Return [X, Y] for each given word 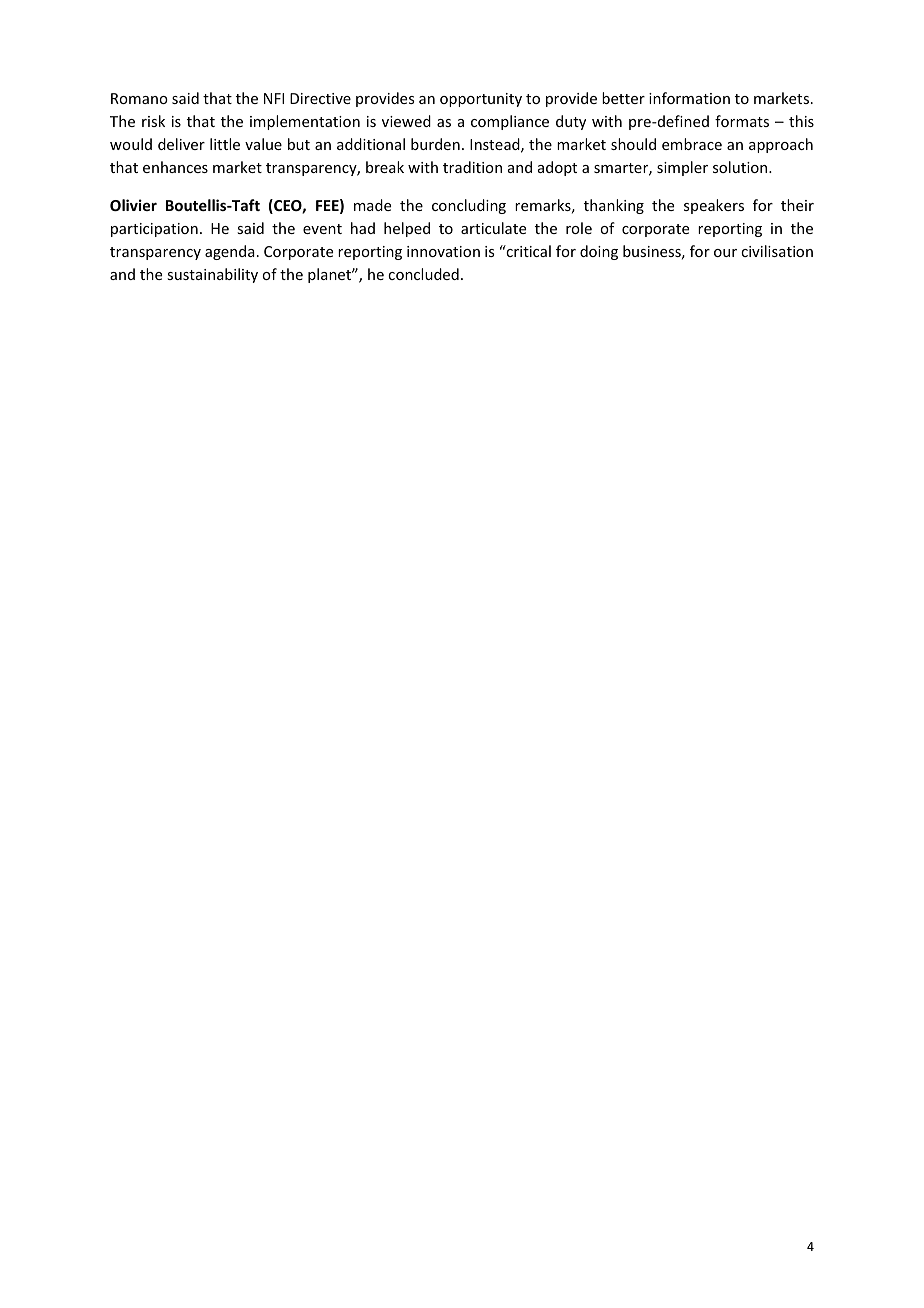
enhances [175, 167]
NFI [274, 98]
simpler [682, 168]
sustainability [212, 275]
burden [435, 144]
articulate [493, 228]
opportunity [481, 100]
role [579, 228]
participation [154, 230]
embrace [692, 144]
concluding [469, 206]
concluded [423, 274]
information [689, 98]
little [225, 144]
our [725, 253]
